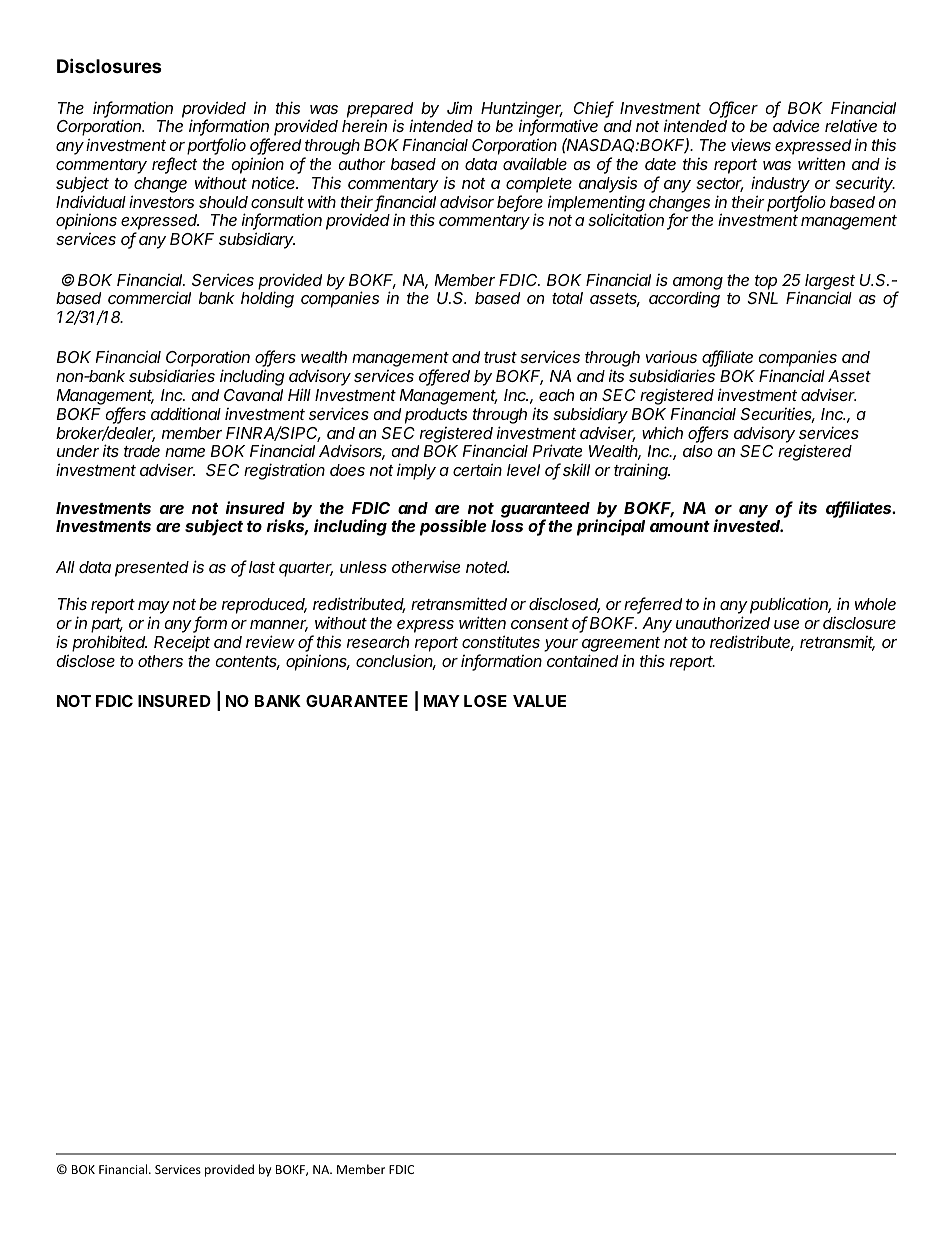 The image size is (952, 1233). Describe the element at coordinates (459, 108) in the page. I see `Jim` at that location.
